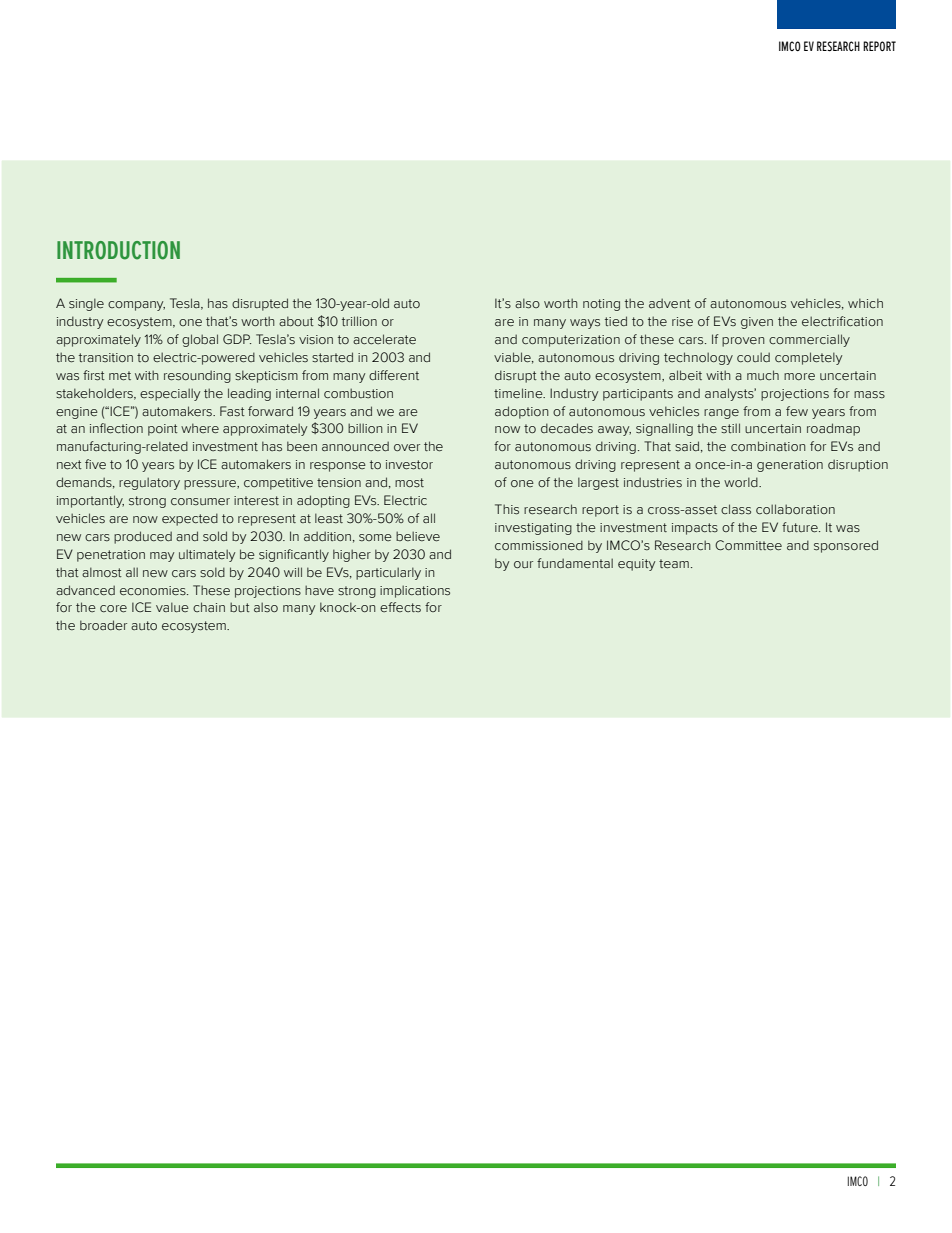  I want to click on INTRODUCTION, so click(118, 250).
